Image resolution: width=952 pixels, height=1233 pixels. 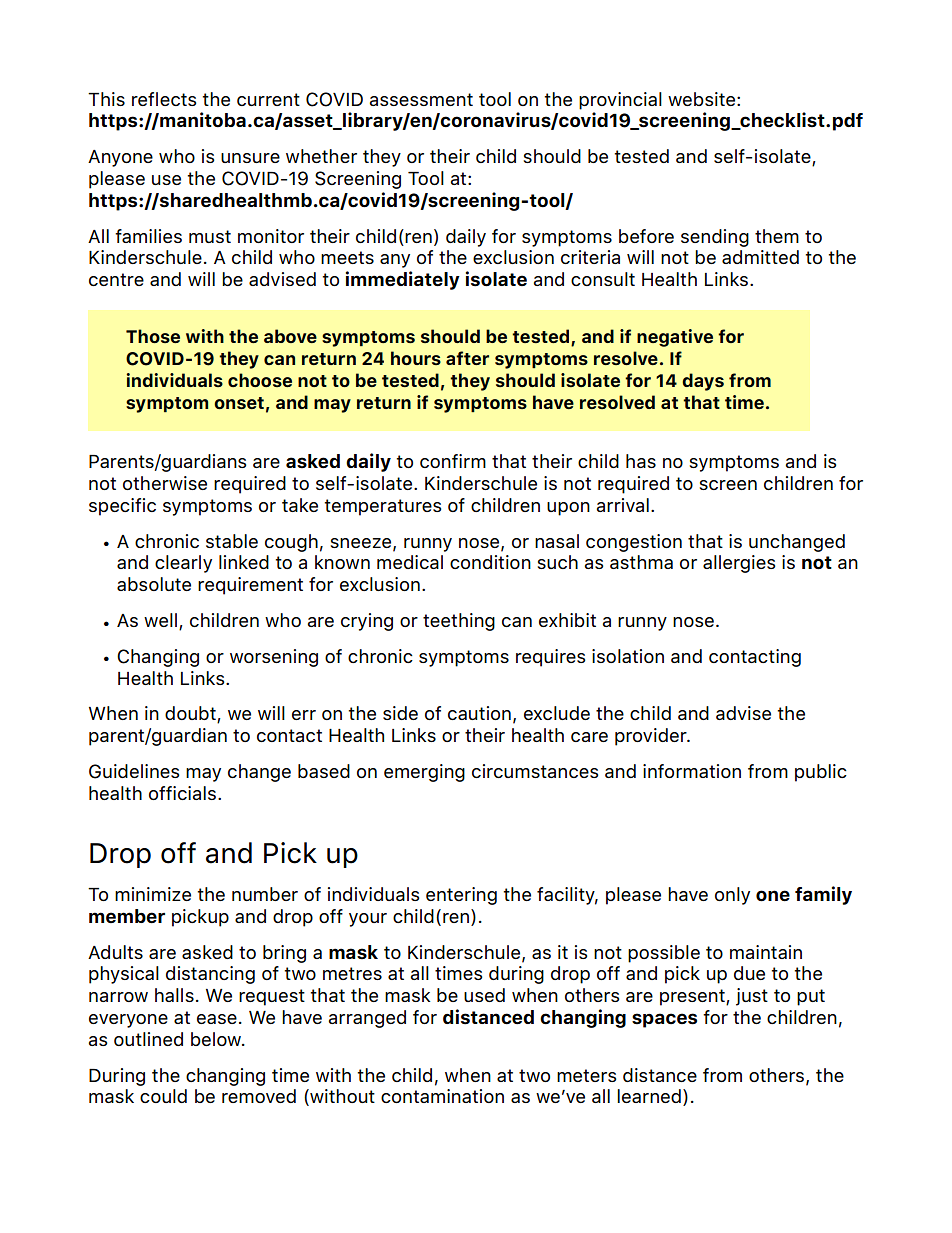 I want to click on doubt, so click(x=191, y=714).
